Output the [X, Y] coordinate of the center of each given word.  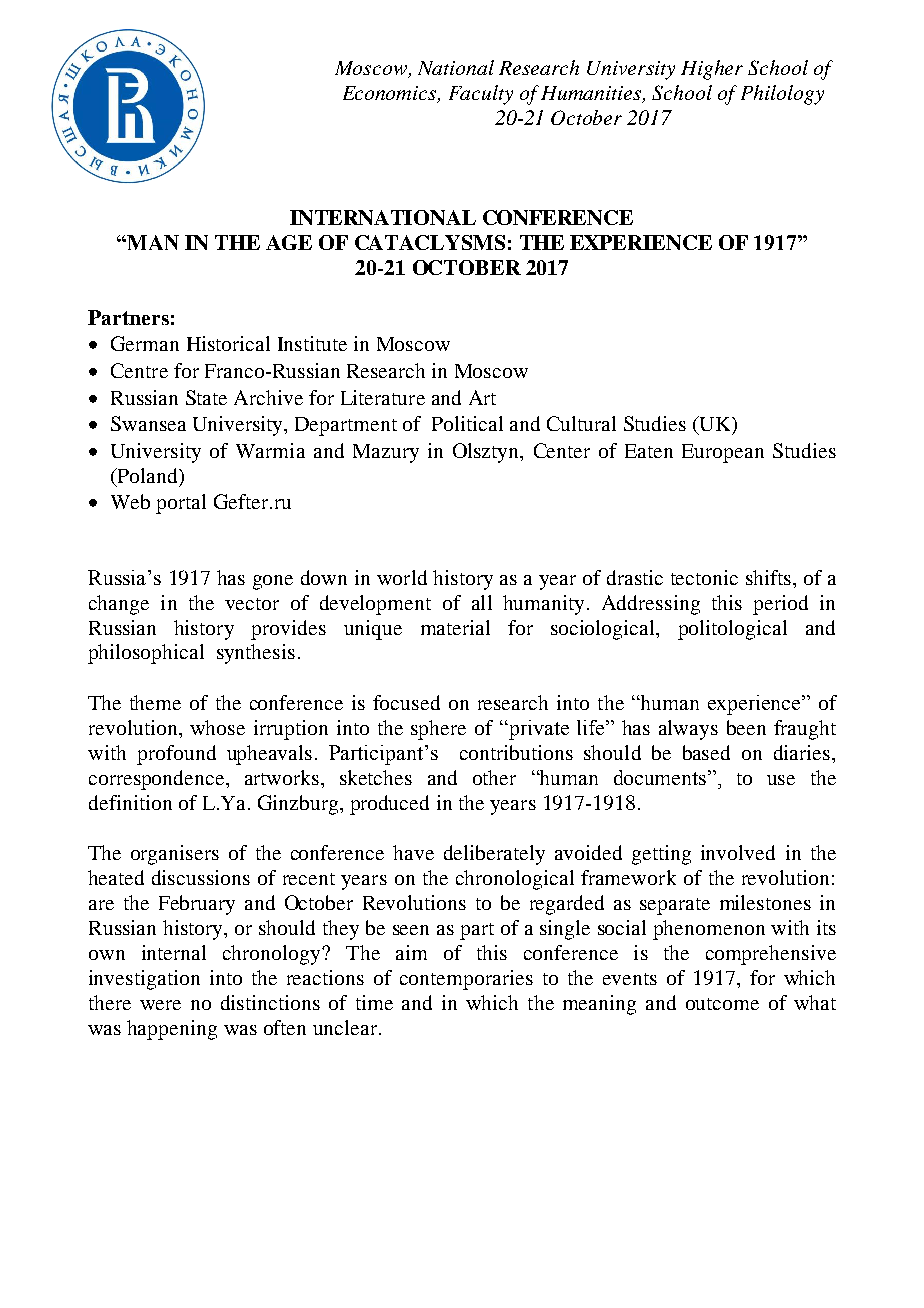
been [746, 727]
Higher [712, 70]
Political [467, 423]
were [160, 1005]
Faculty [481, 95]
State [206, 397]
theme [155, 702]
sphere [438, 730]
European [723, 453]
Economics [391, 94]
